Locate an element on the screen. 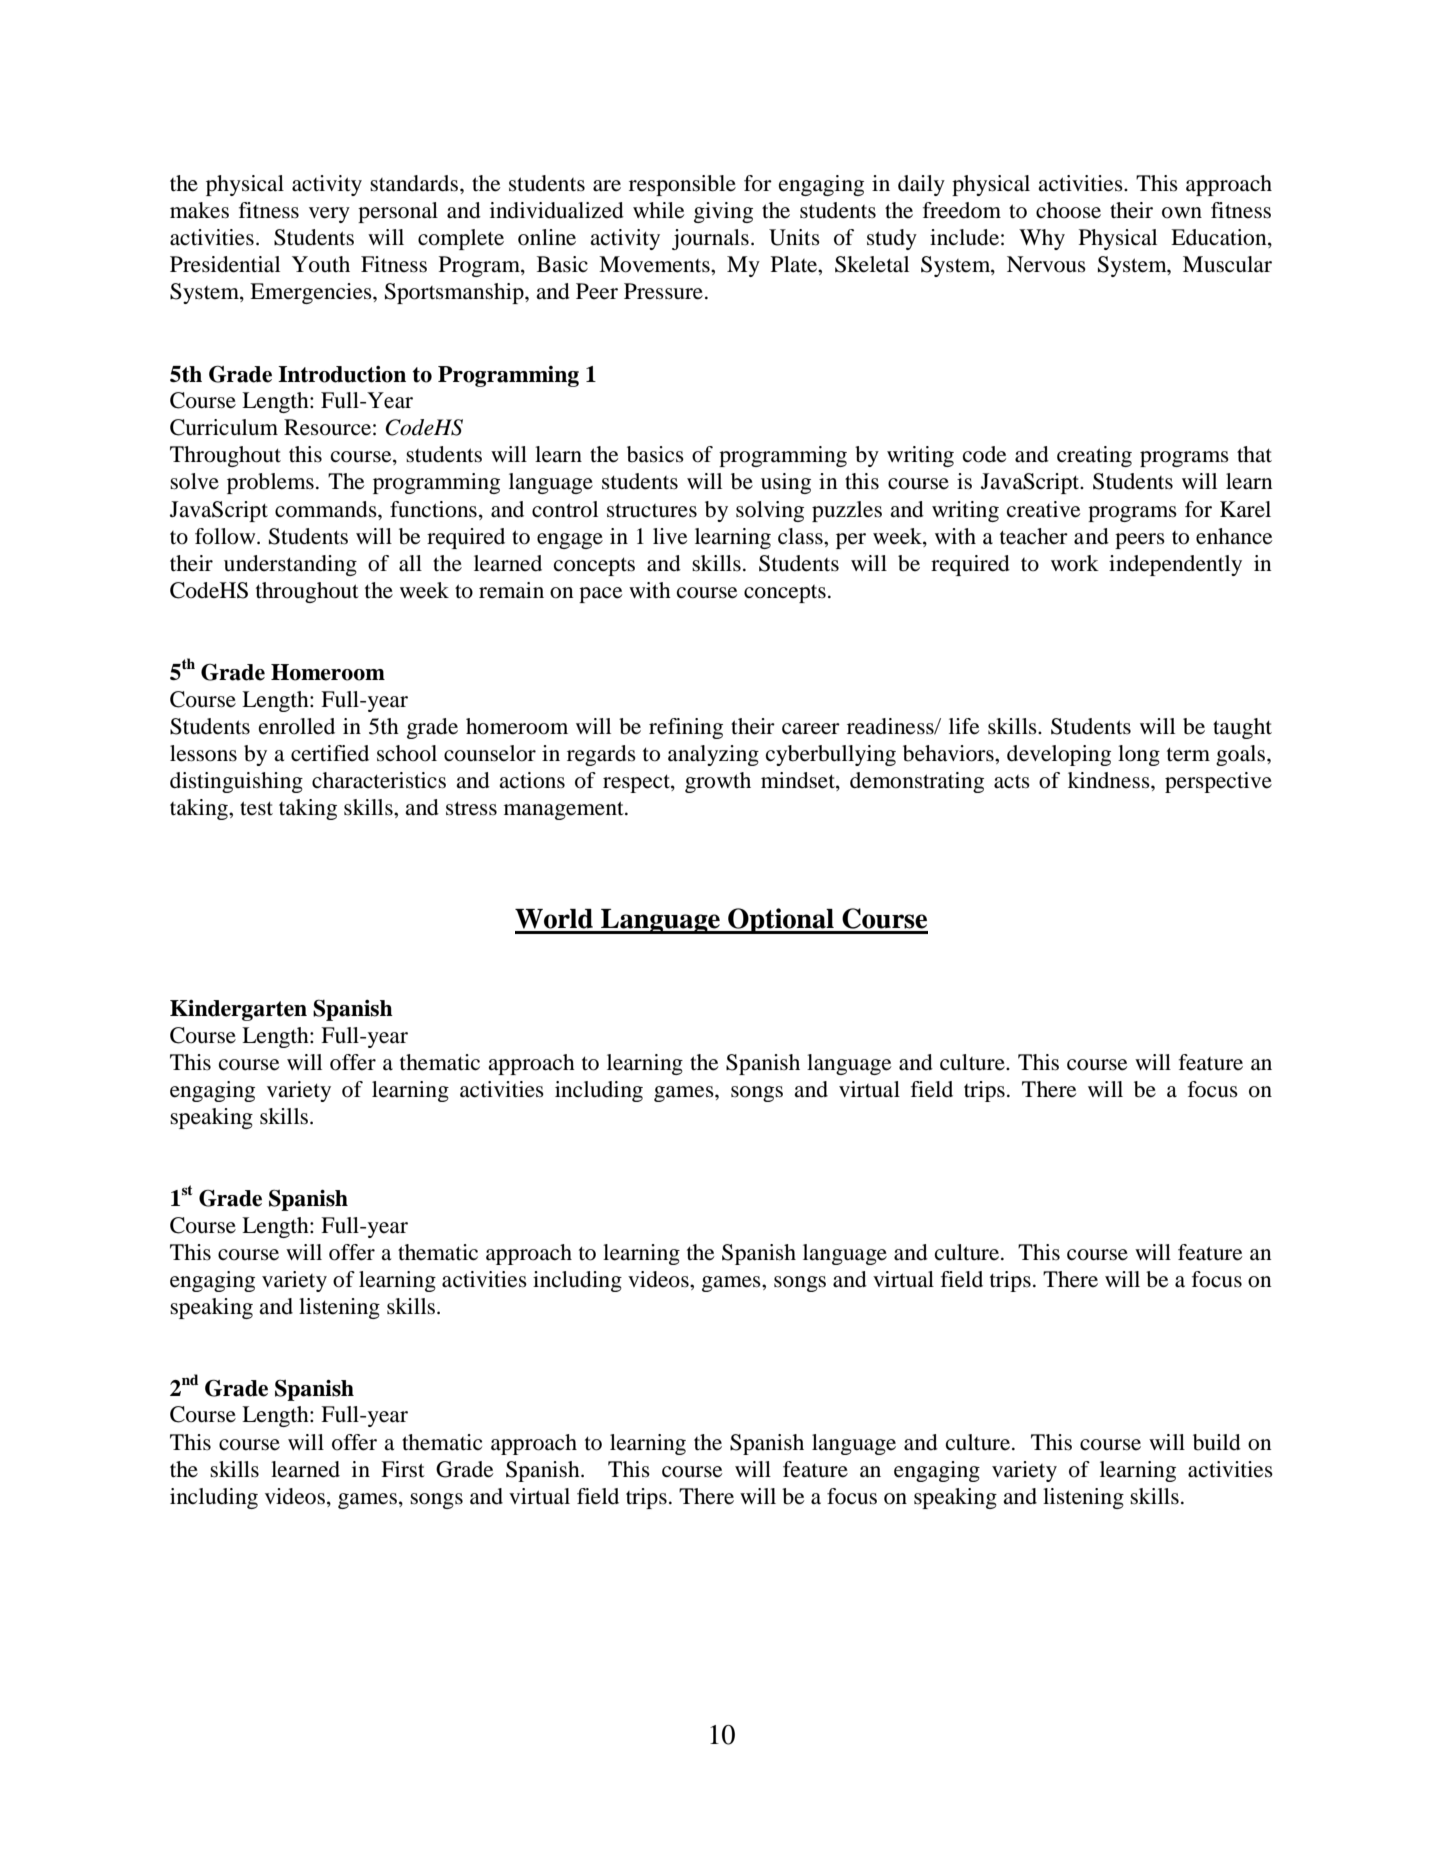 This screenshot has height=1868, width=1443. very is located at coordinates (329, 215).
